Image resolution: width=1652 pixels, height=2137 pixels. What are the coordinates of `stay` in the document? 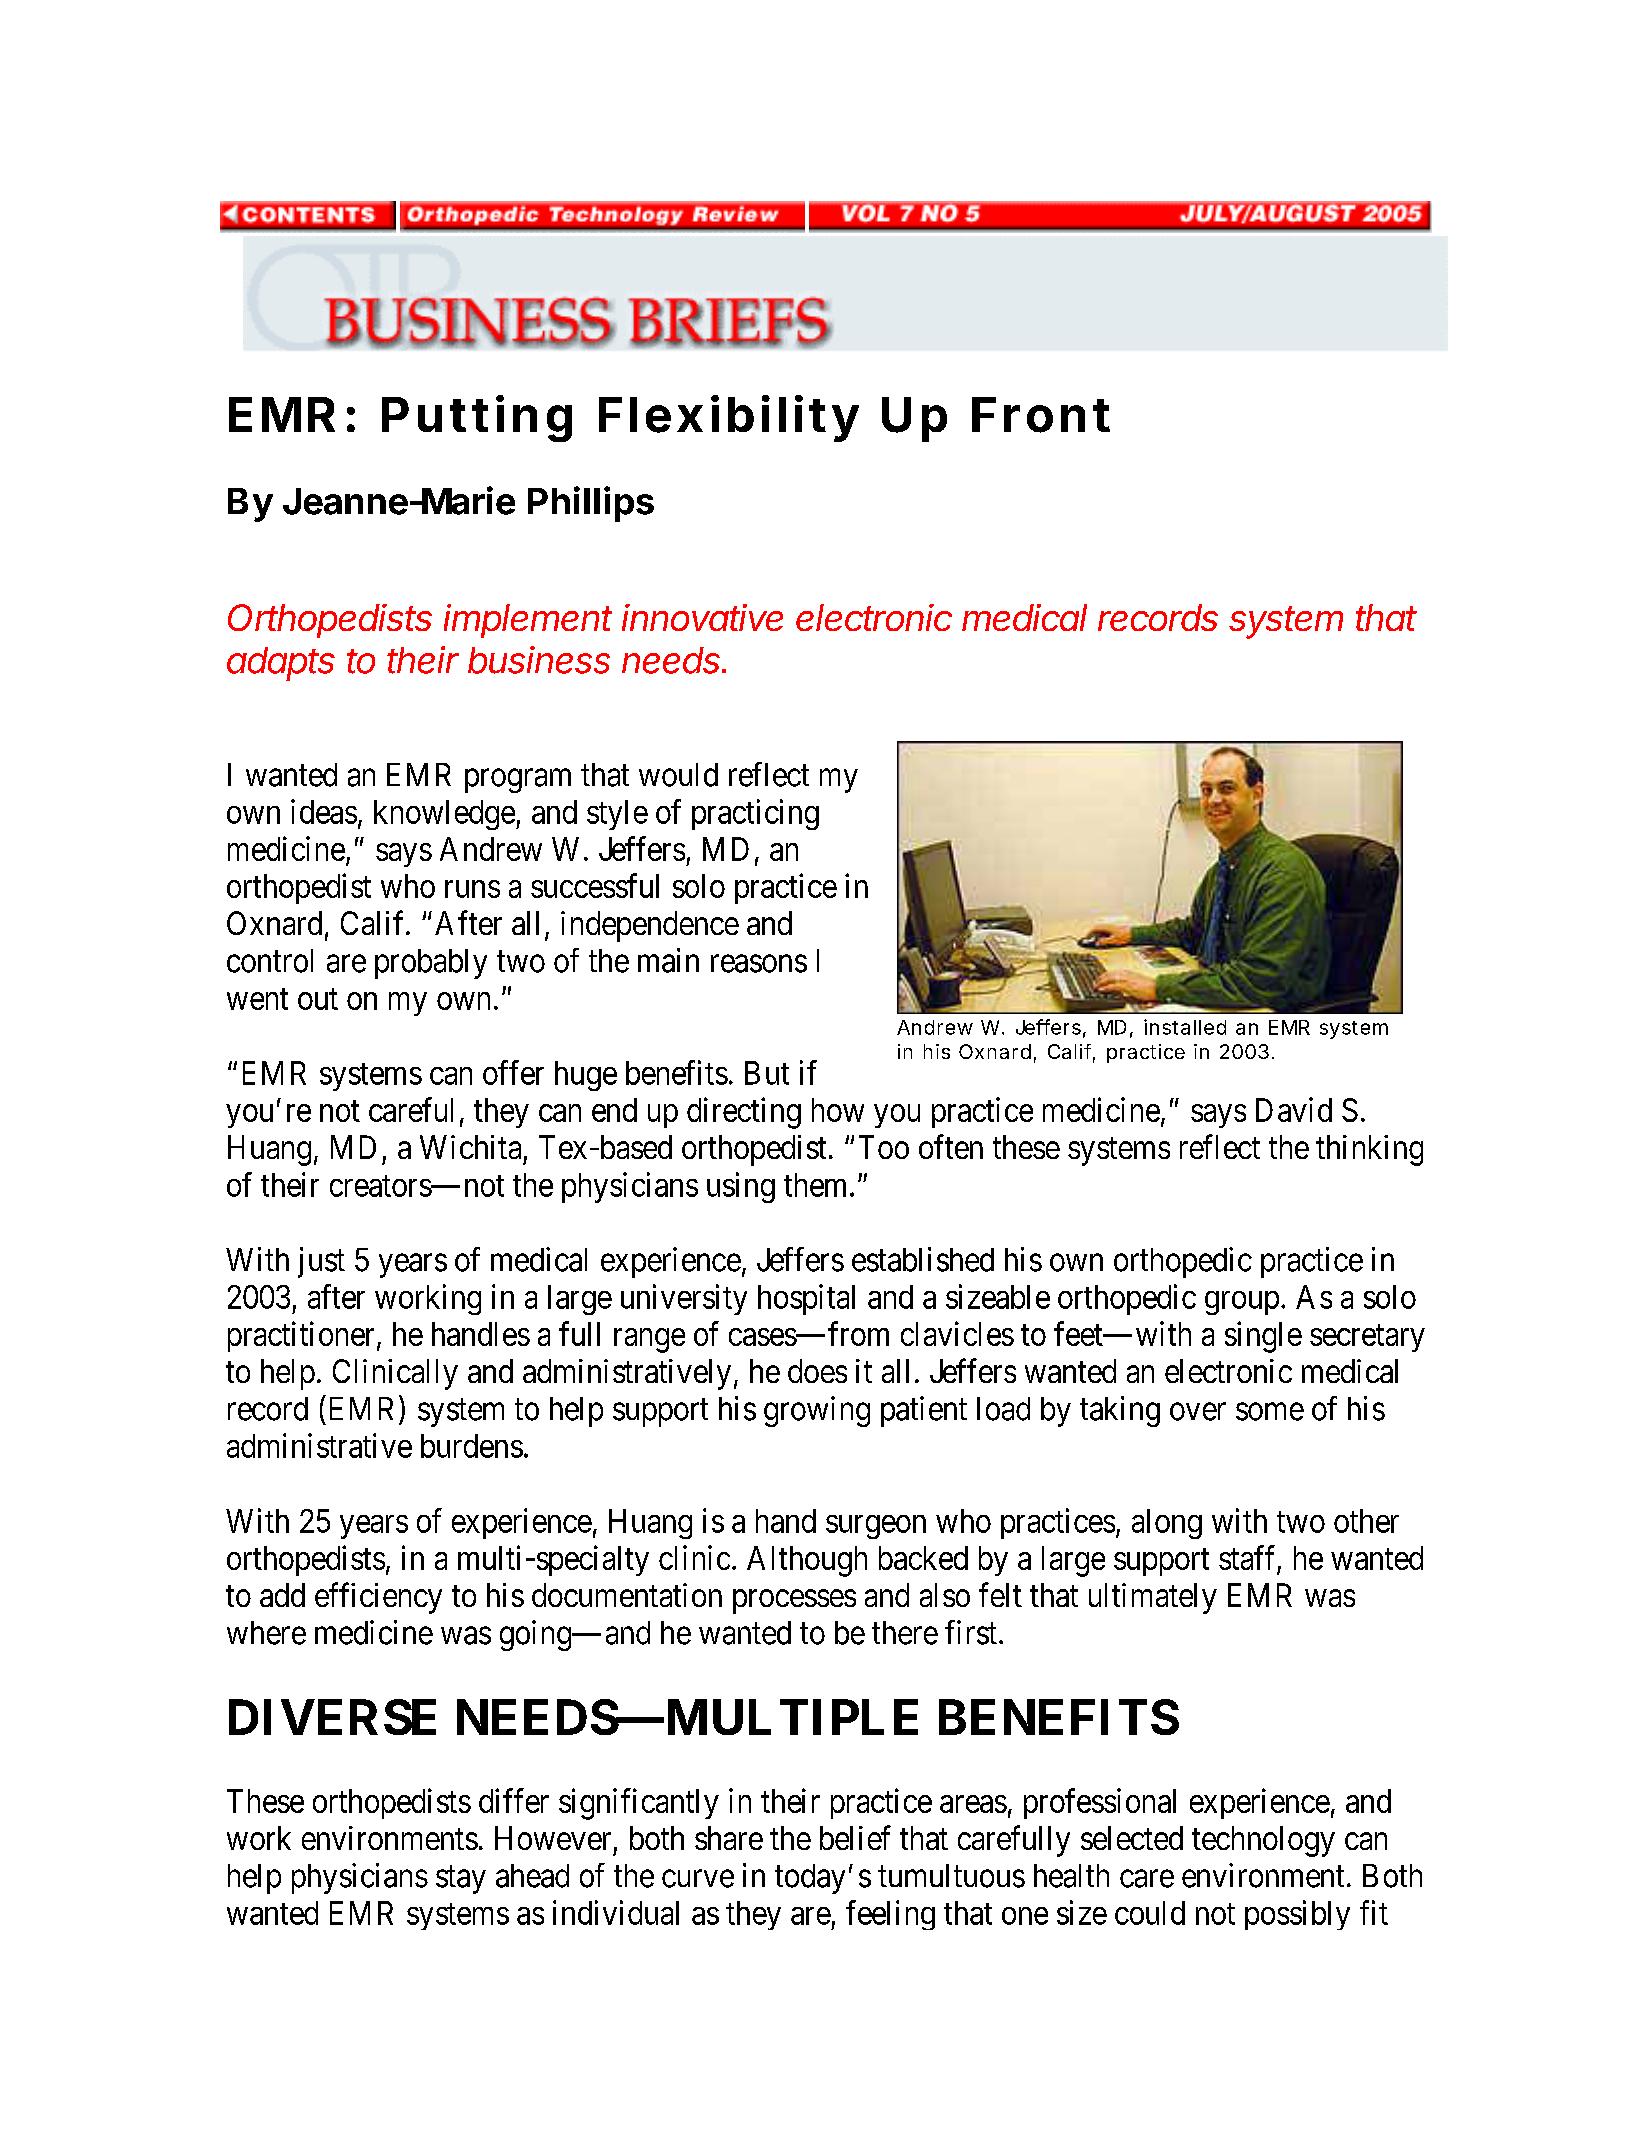 It's located at (461, 1880).
